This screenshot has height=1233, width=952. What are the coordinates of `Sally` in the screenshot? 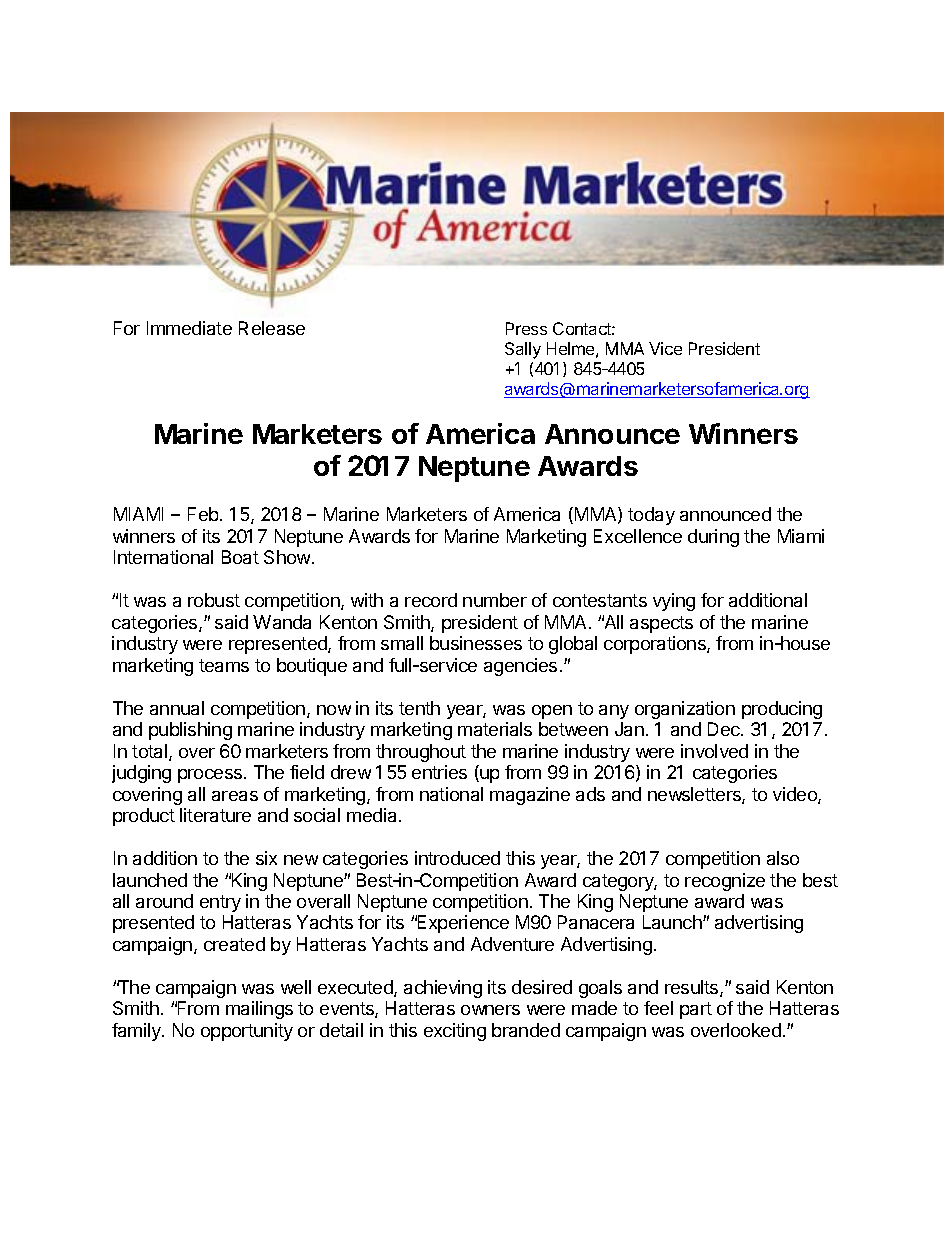 It's located at (523, 350).
